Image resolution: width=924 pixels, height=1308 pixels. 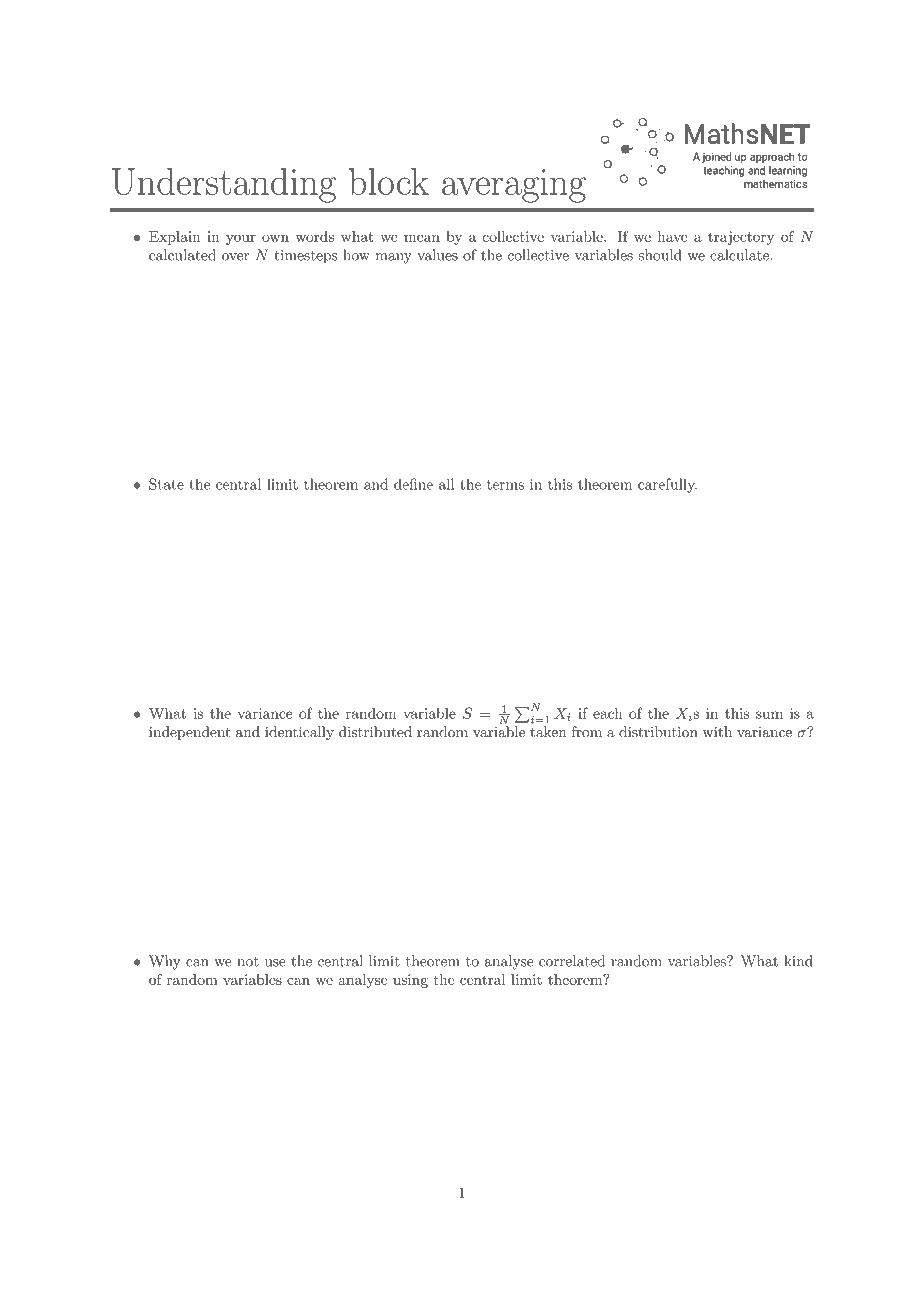 What do you see at coordinates (248, 962) in the page?
I see `not` at bounding box center [248, 962].
